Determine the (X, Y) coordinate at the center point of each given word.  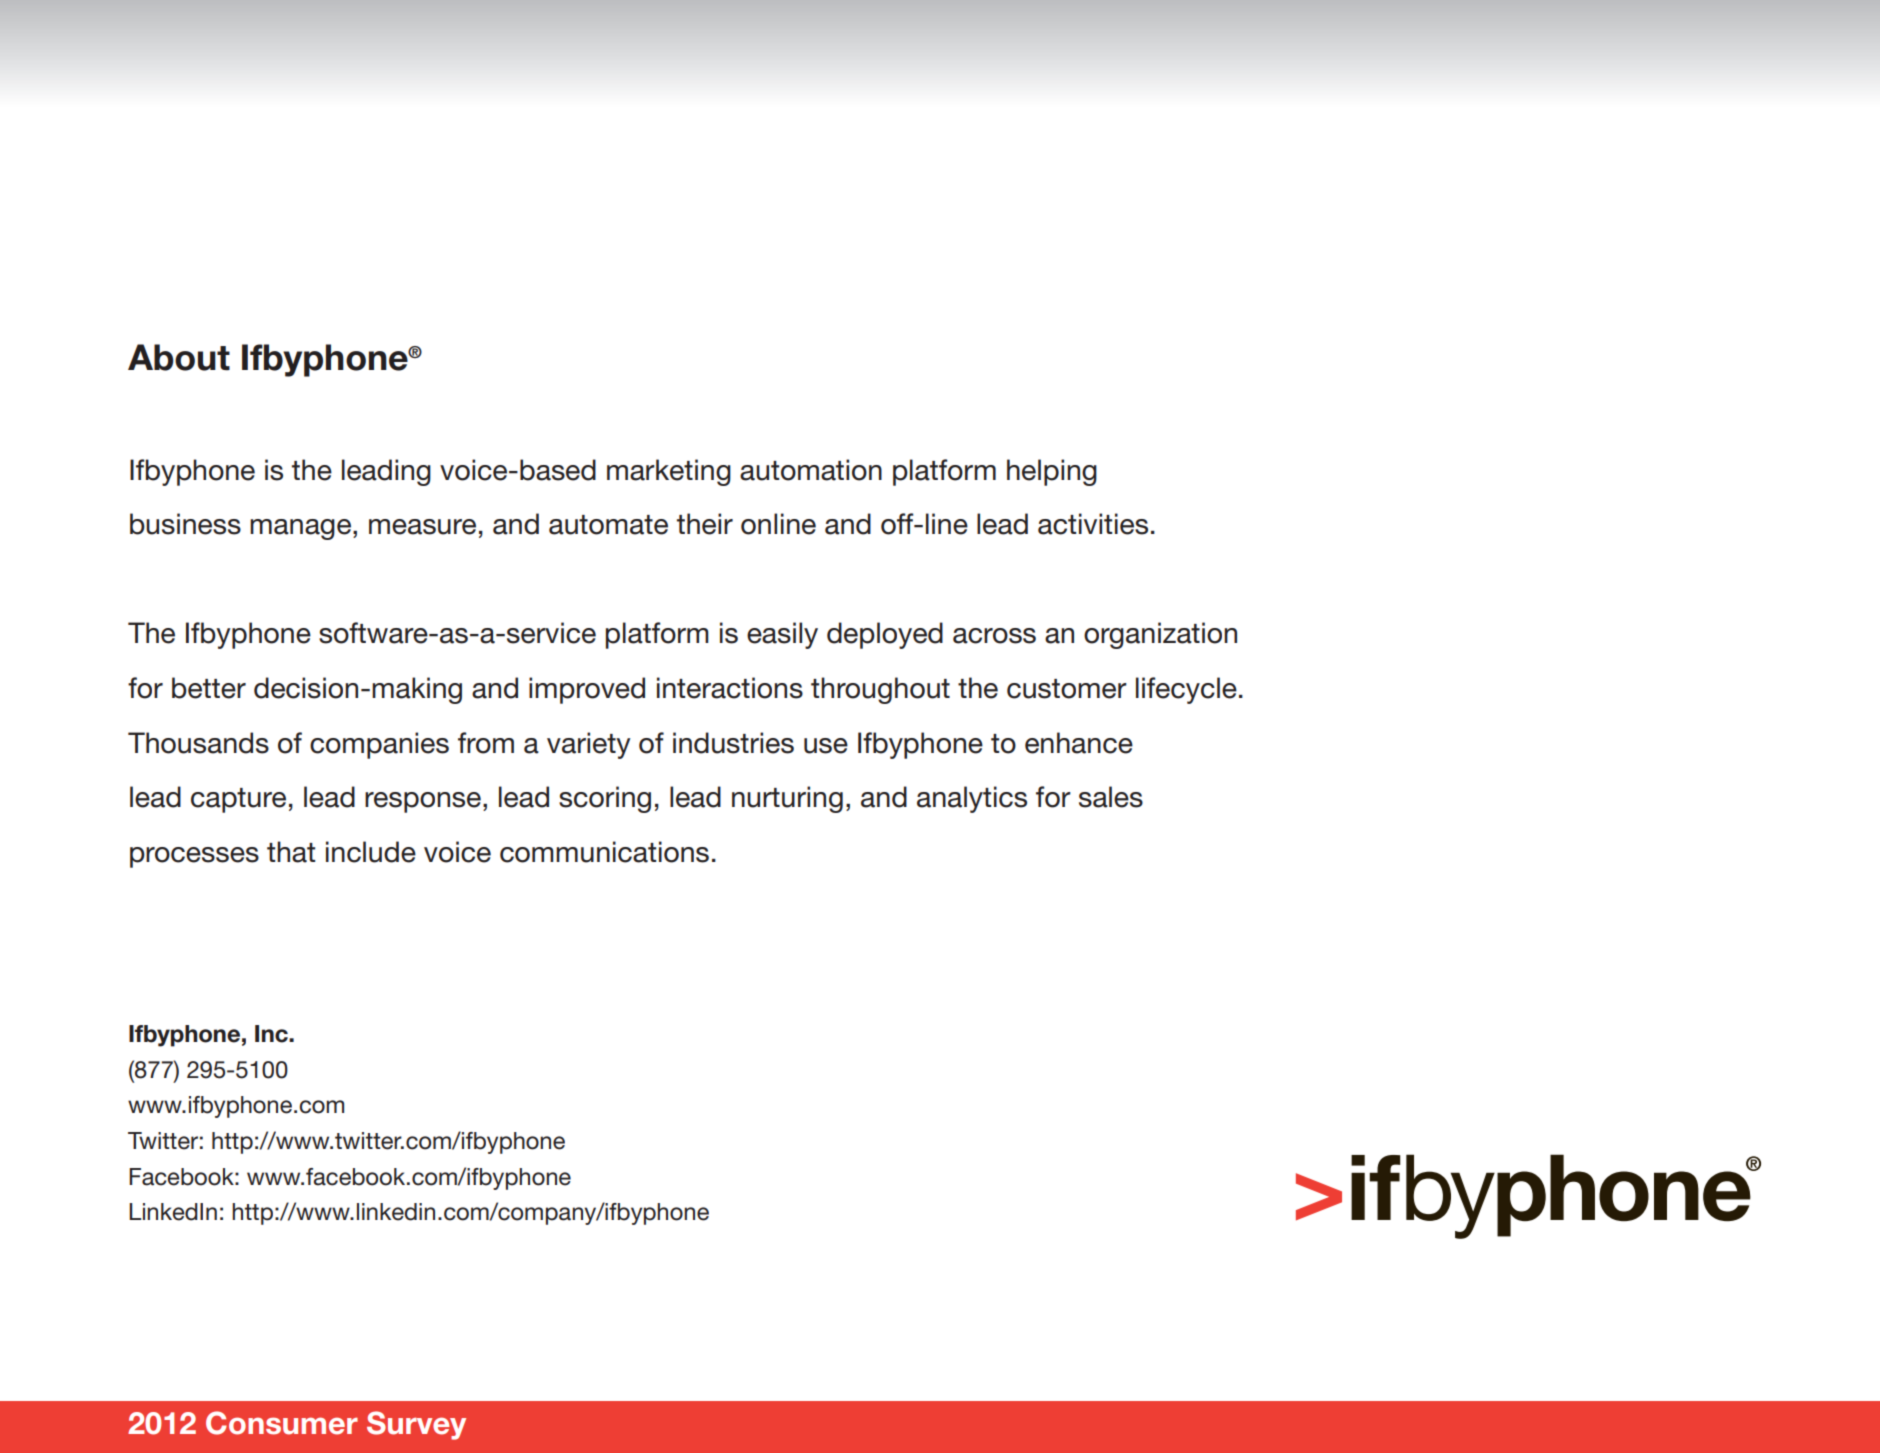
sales (1111, 797)
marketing (669, 472)
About (179, 357)
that (291, 852)
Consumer (282, 1423)
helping (1052, 472)
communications (604, 852)
